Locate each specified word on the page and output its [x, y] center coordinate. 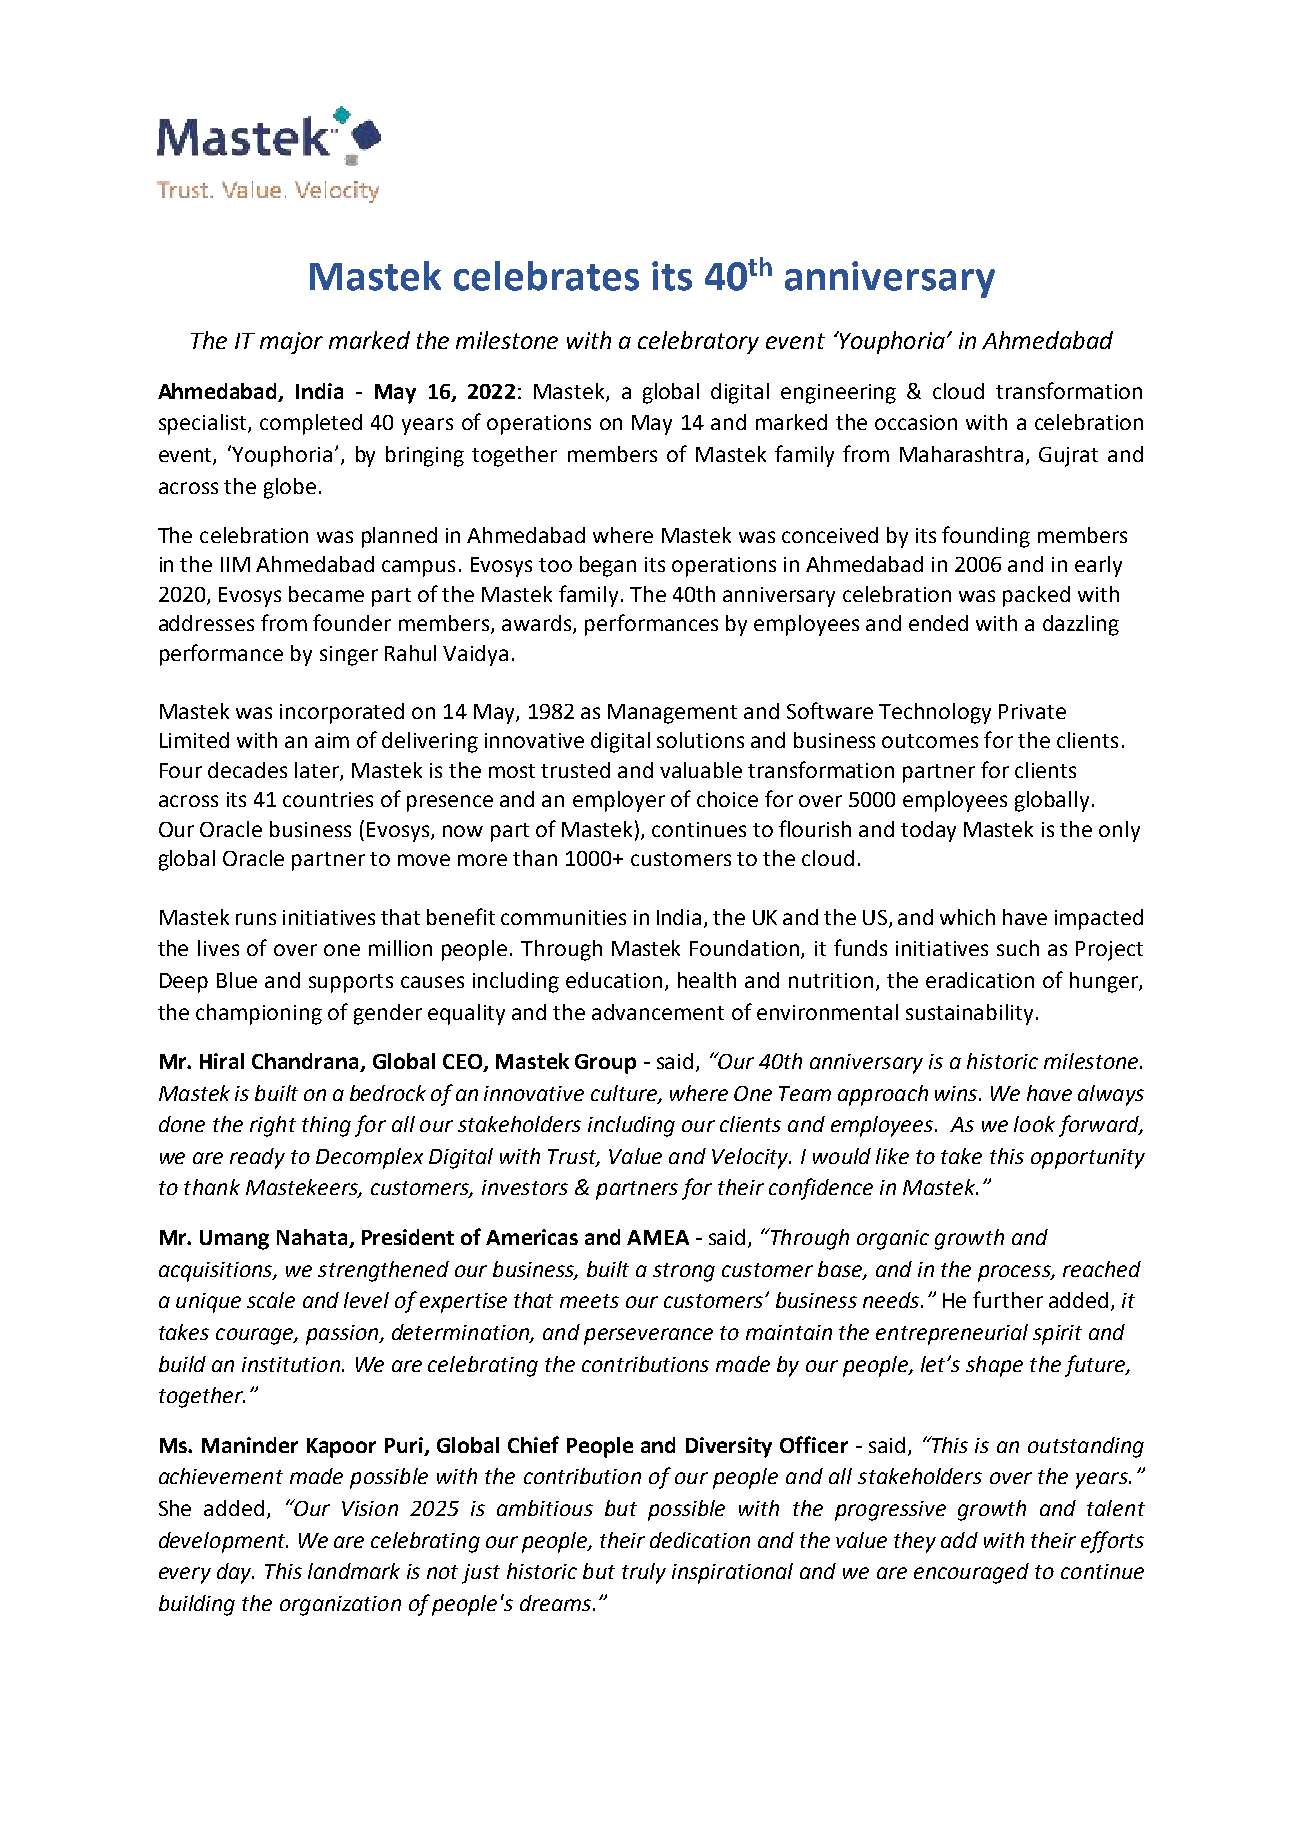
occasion [916, 422]
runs [256, 919]
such [1018, 948]
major [291, 343]
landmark [354, 1571]
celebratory [698, 342]
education [614, 980]
